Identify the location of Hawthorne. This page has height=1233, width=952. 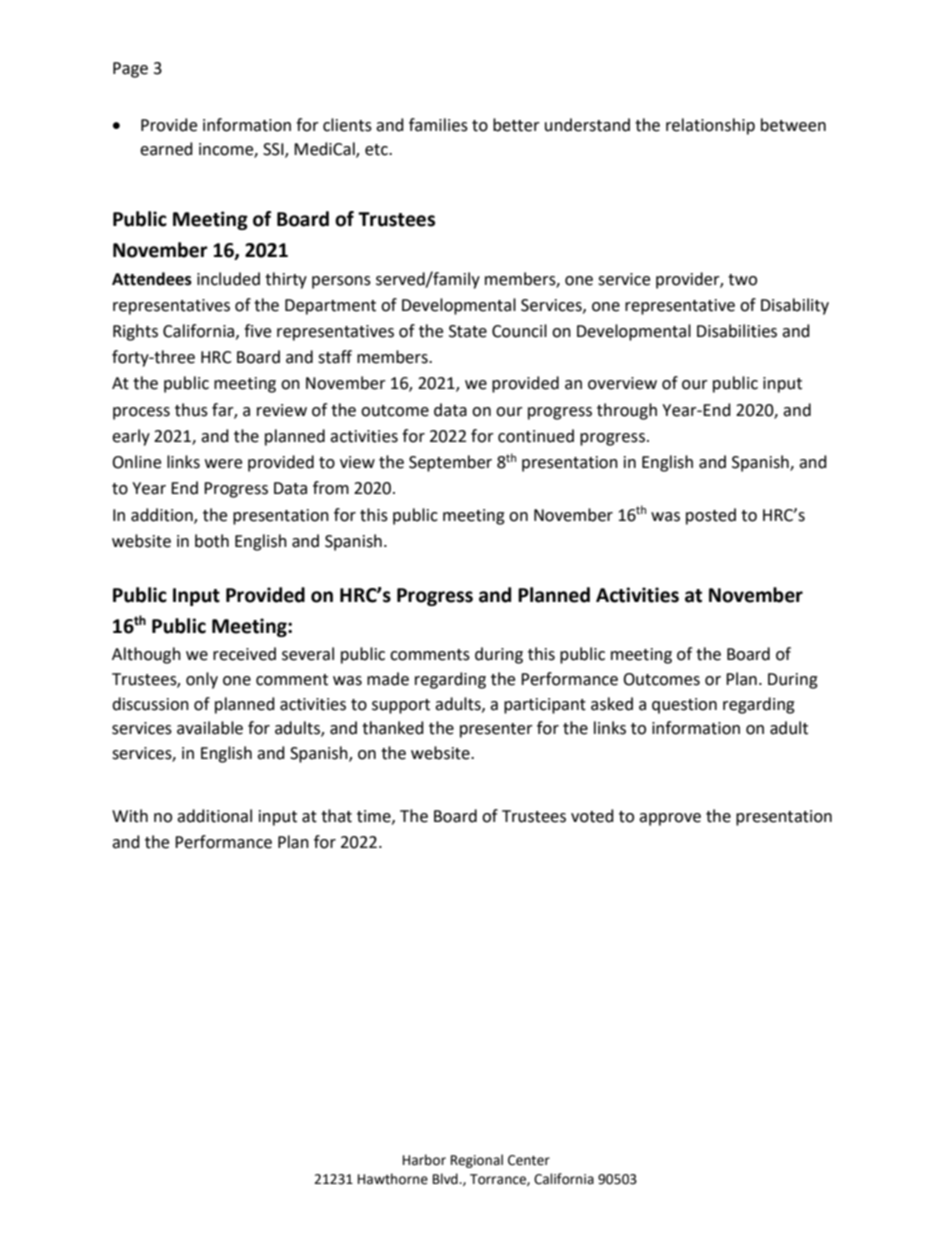
(393, 1179).
